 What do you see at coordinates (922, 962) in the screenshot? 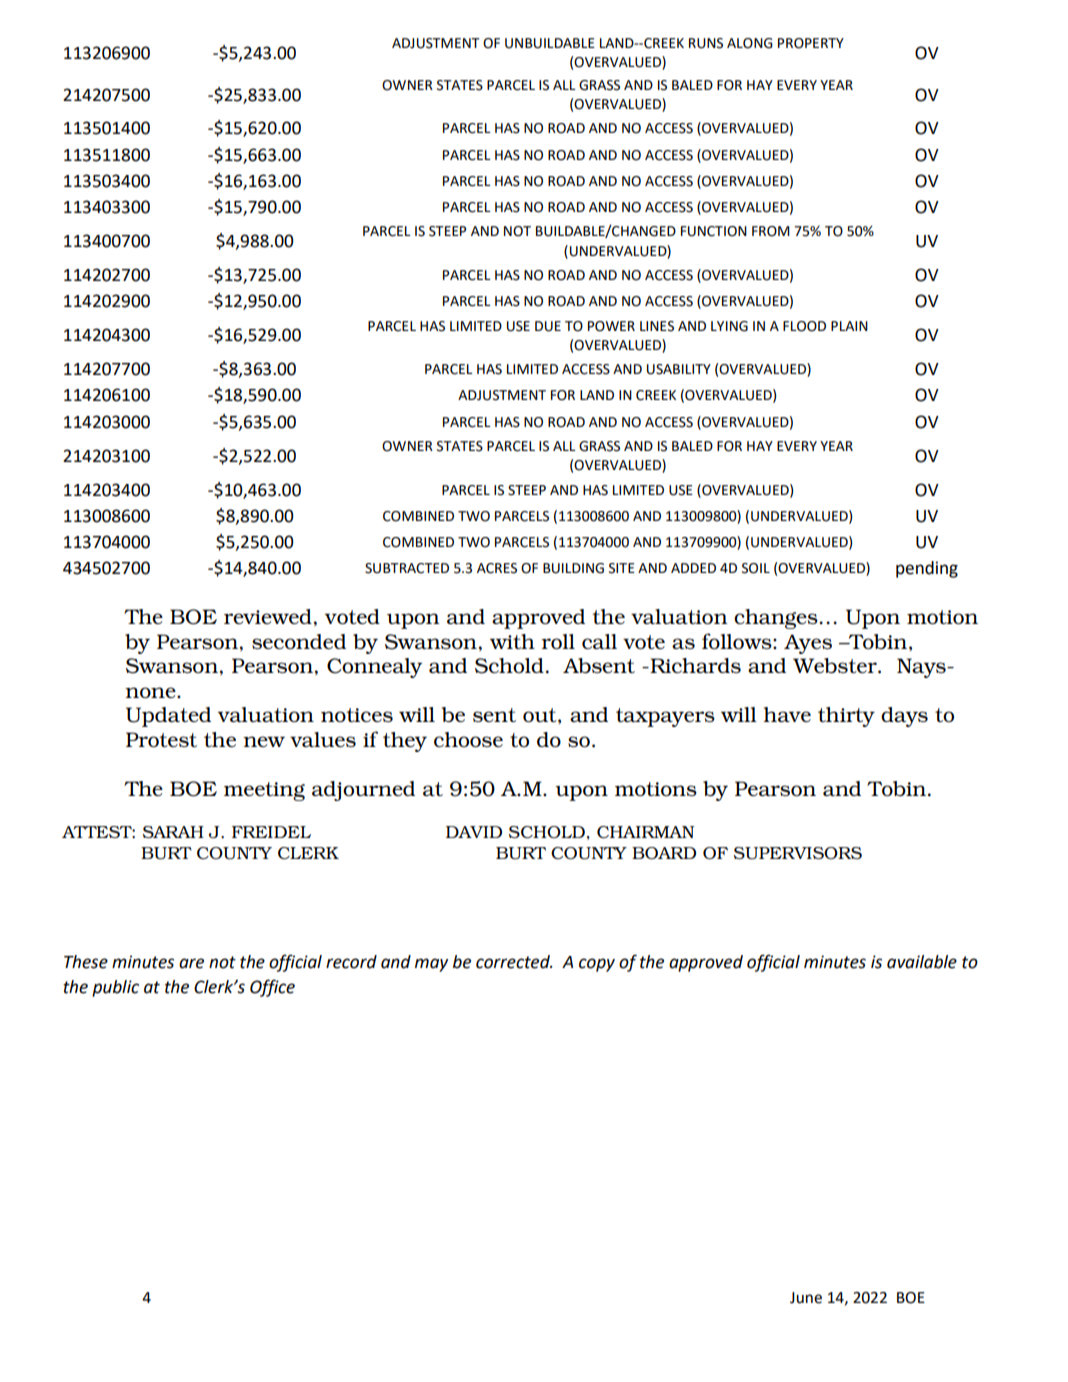
I see `available` at bounding box center [922, 962].
